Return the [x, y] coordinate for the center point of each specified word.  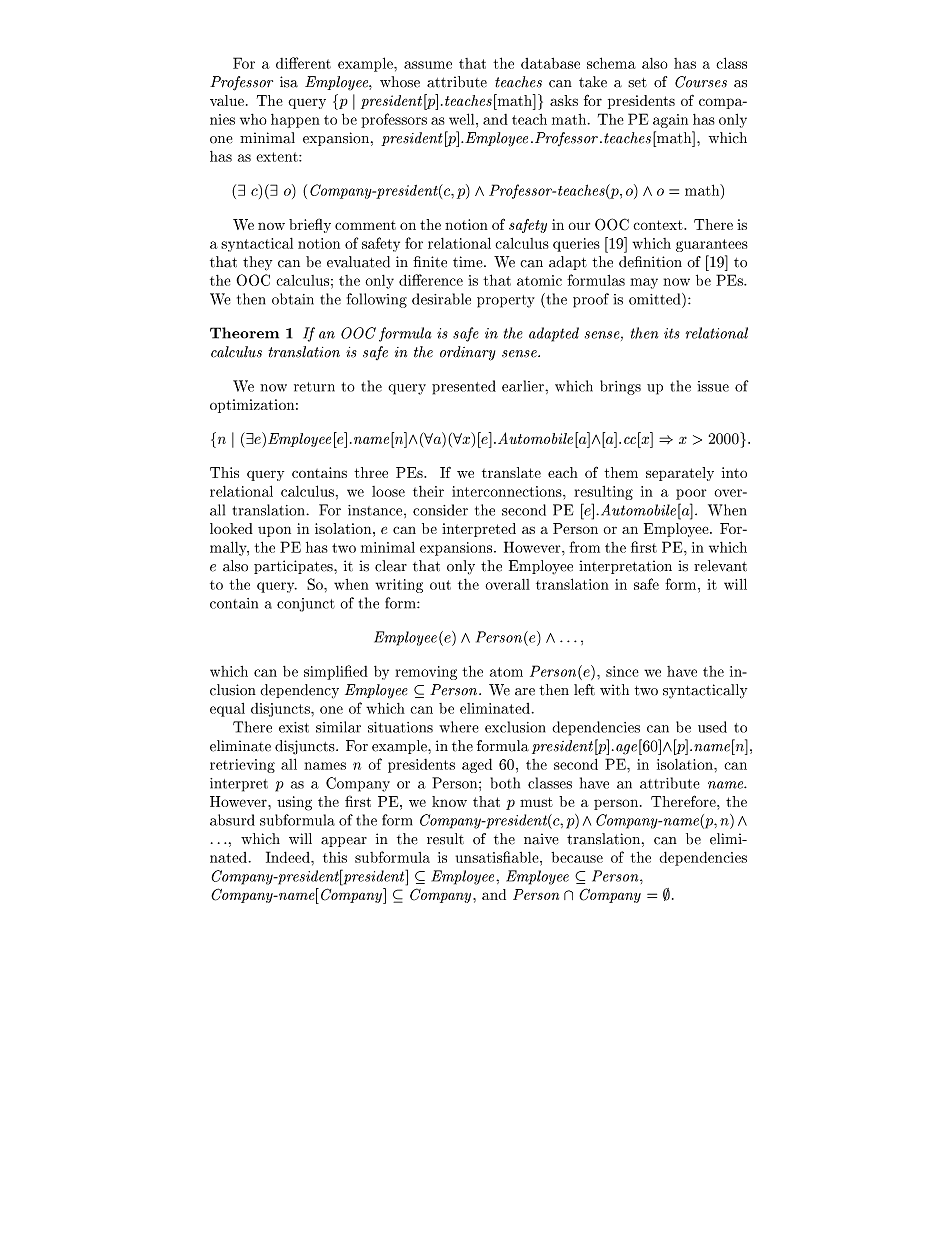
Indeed [289, 857]
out [440, 585]
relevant [720, 566]
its [672, 333]
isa [289, 82]
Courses [701, 82]
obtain [293, 299]
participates [294, 567]
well [463, 119]
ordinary [467, 353]
